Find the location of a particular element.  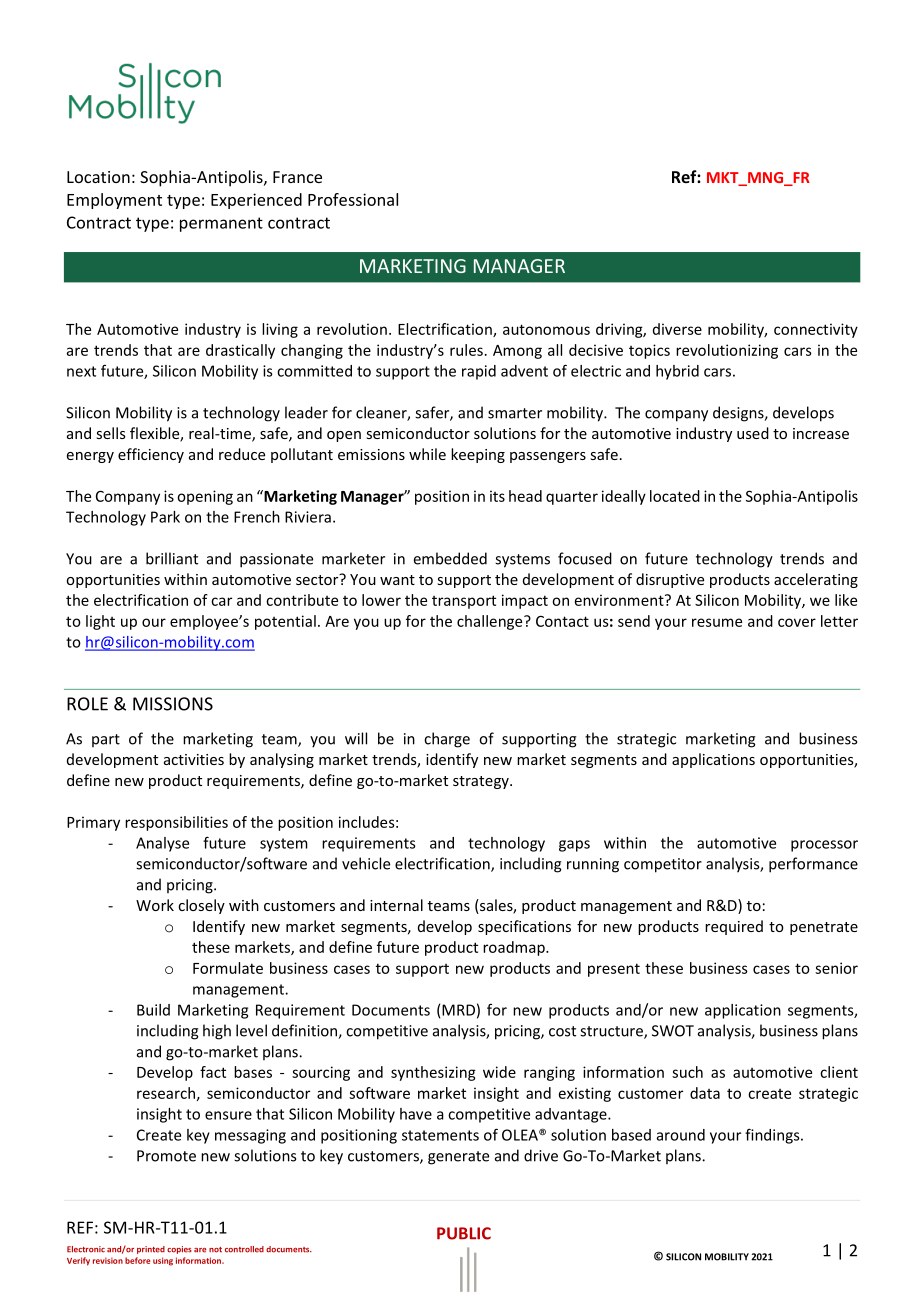

increase is located at coordinates (821, 433).
